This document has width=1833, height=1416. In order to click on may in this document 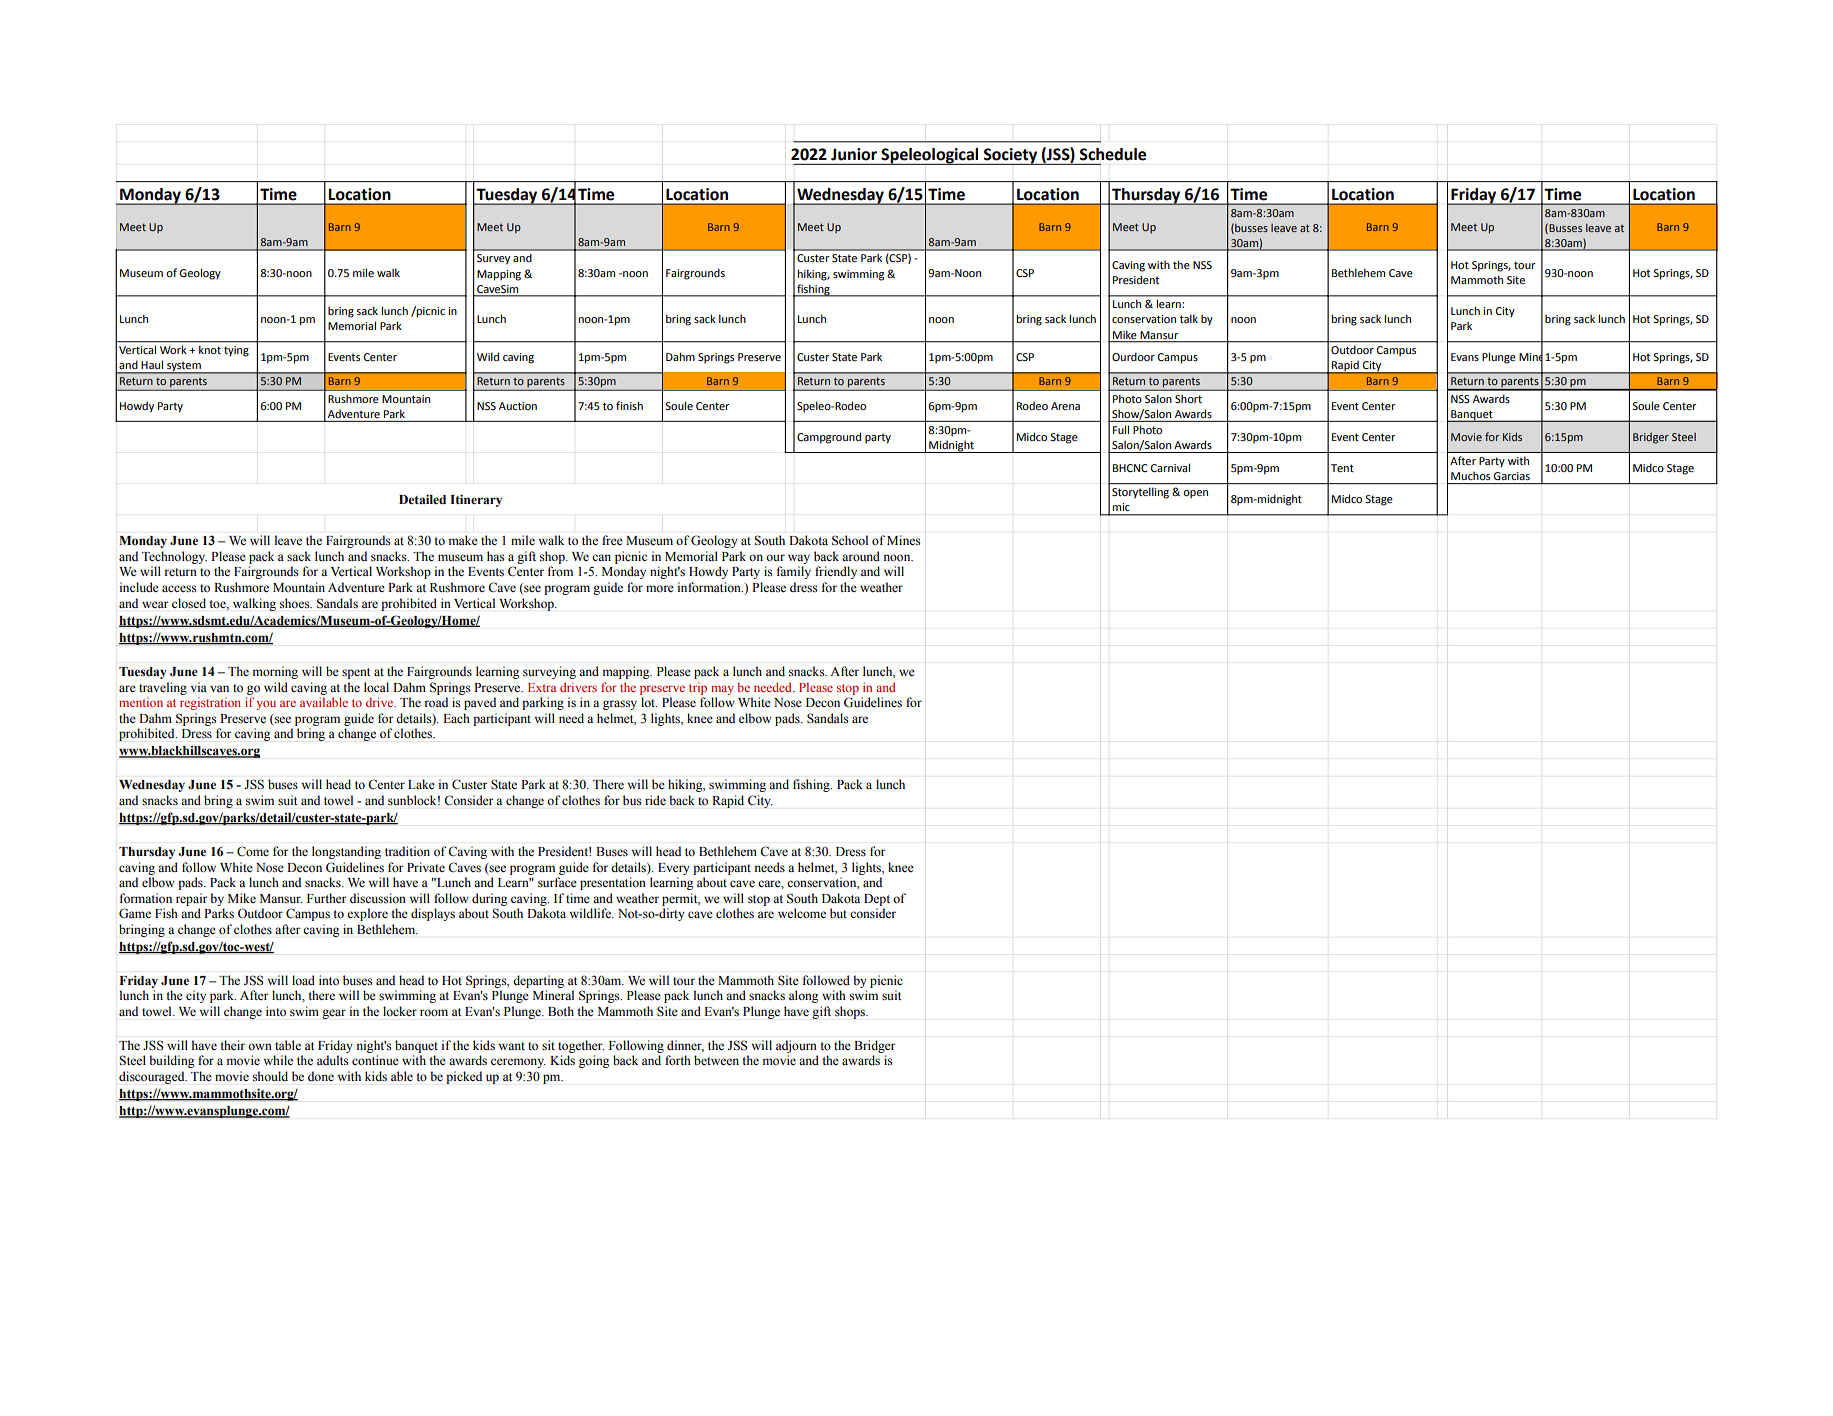, I will do `click(722, 690)`.
